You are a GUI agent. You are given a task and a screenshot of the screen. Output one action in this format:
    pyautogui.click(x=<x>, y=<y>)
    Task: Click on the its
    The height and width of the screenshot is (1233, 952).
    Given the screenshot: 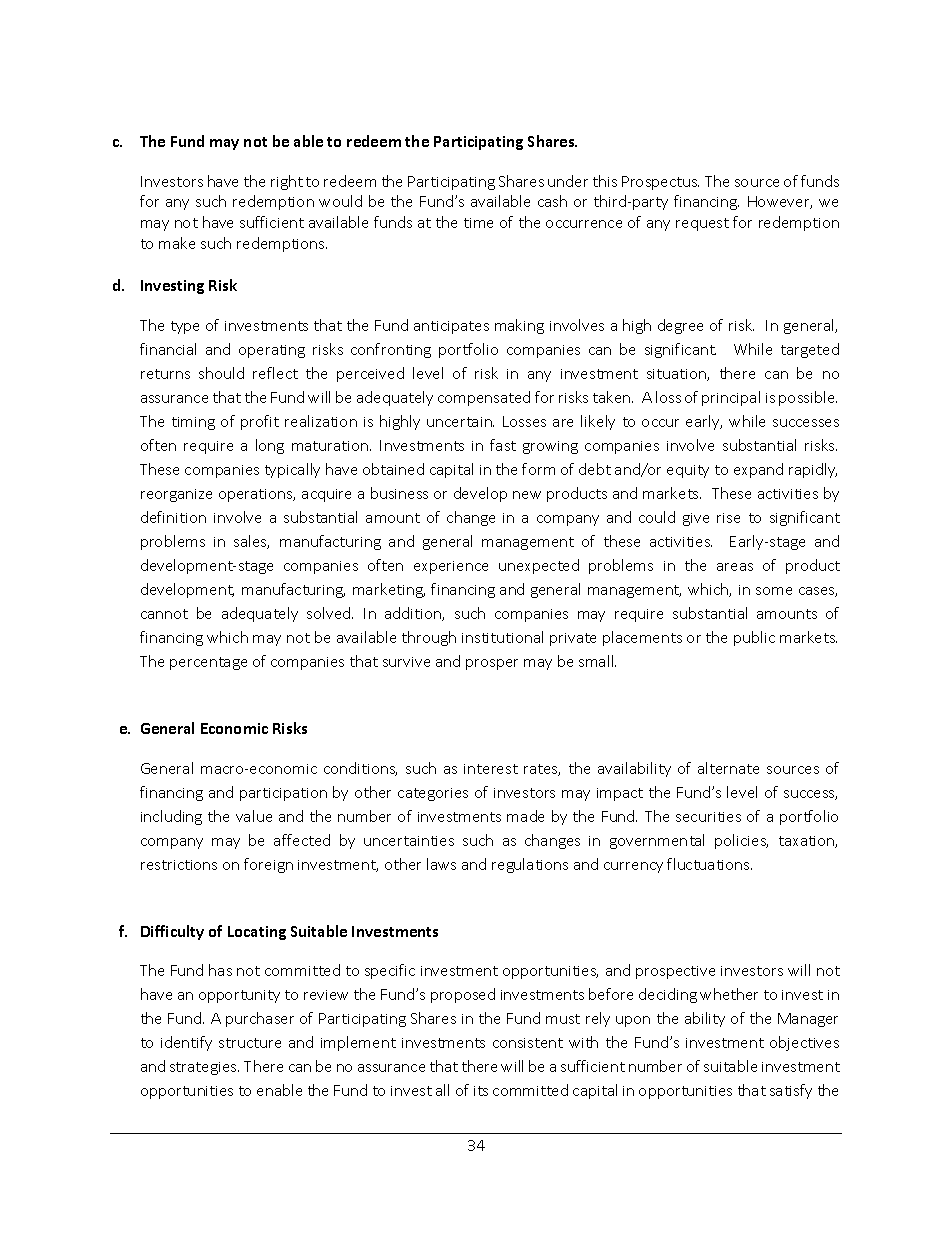 What is the action you would take?
    pyautogui.click(x=481, y=1091)
